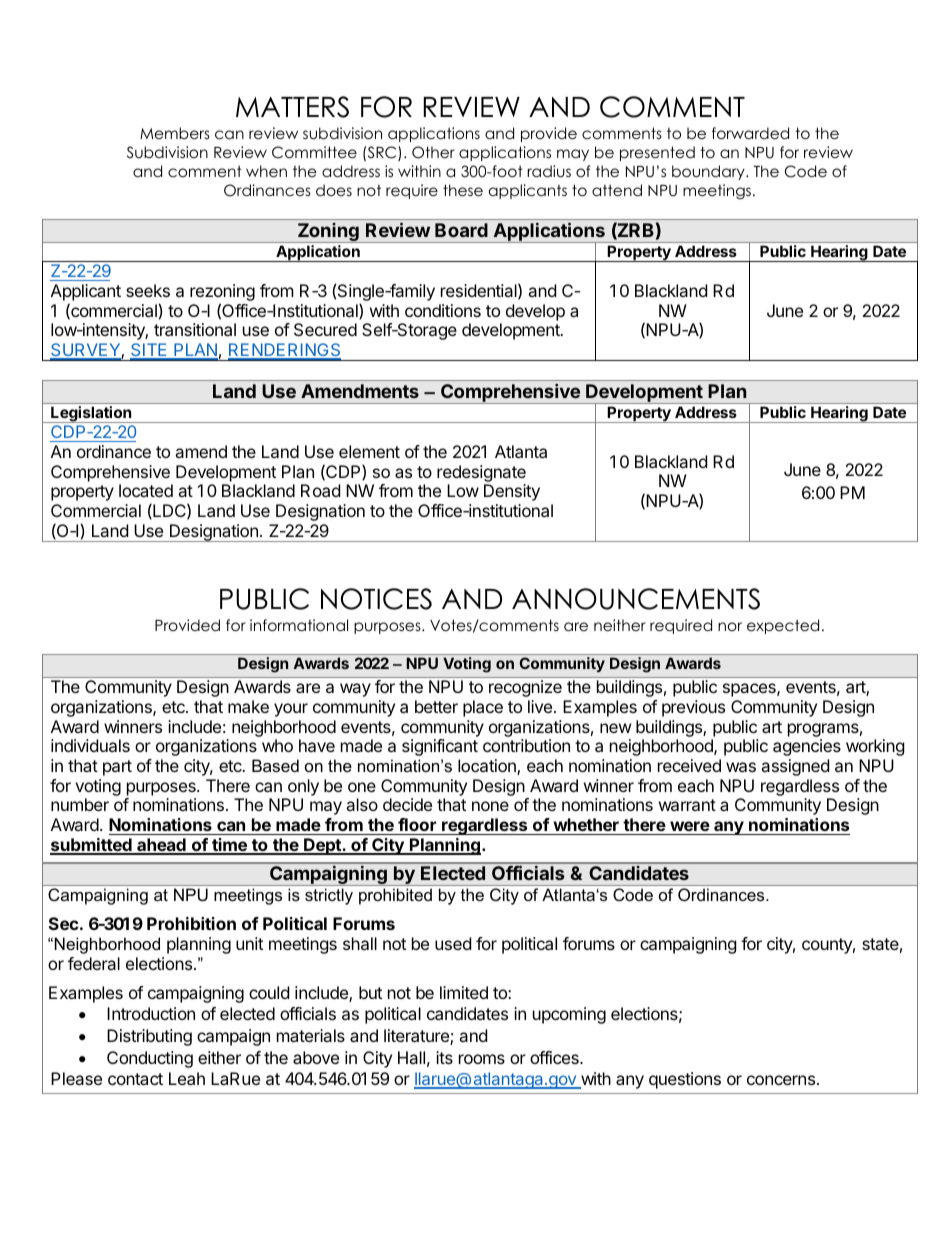  Describe the element at coordinates (175, 133) in the screenshot. I see `Members` at that location.
